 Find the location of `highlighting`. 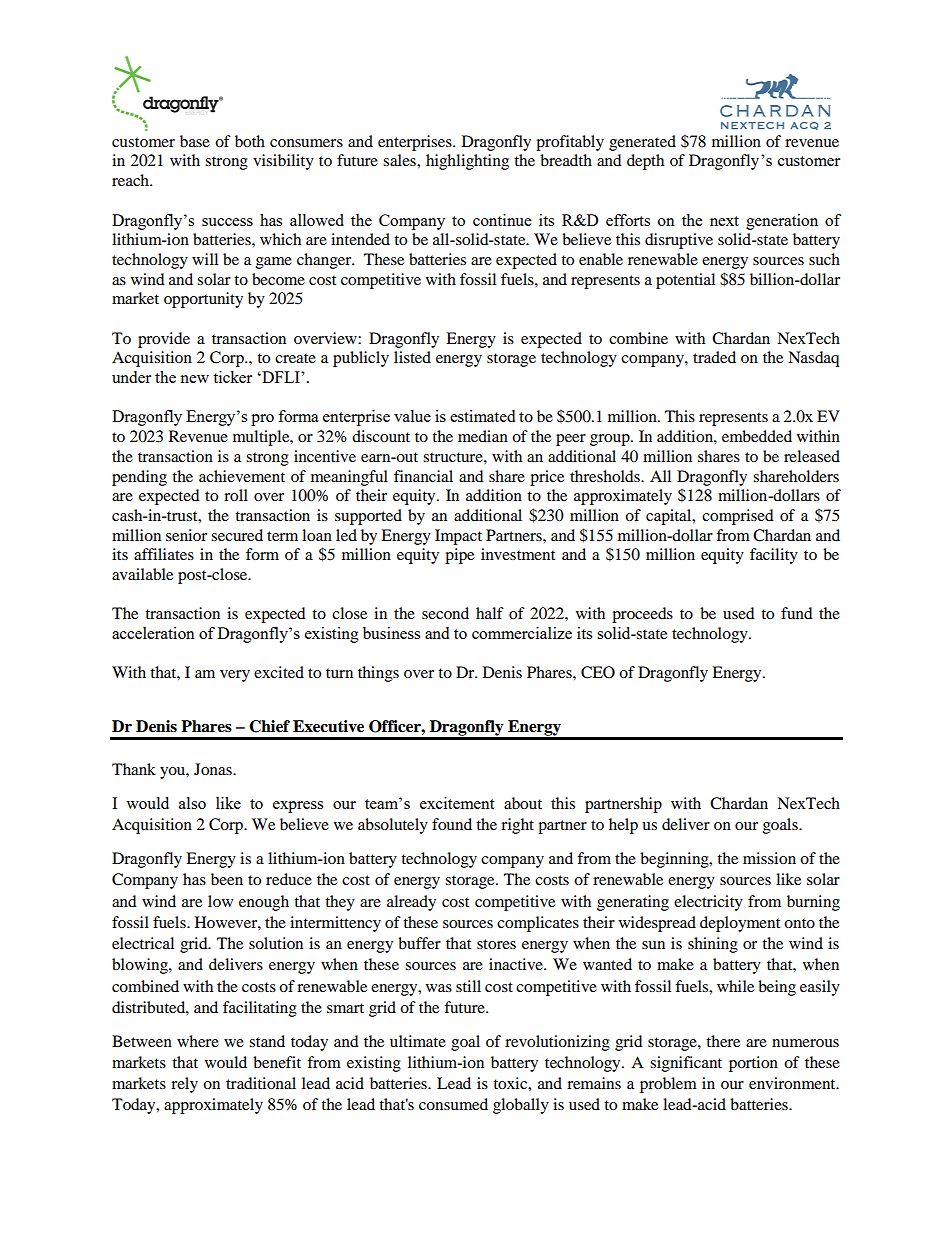

highlighting is located at coordinates (467, 162).
